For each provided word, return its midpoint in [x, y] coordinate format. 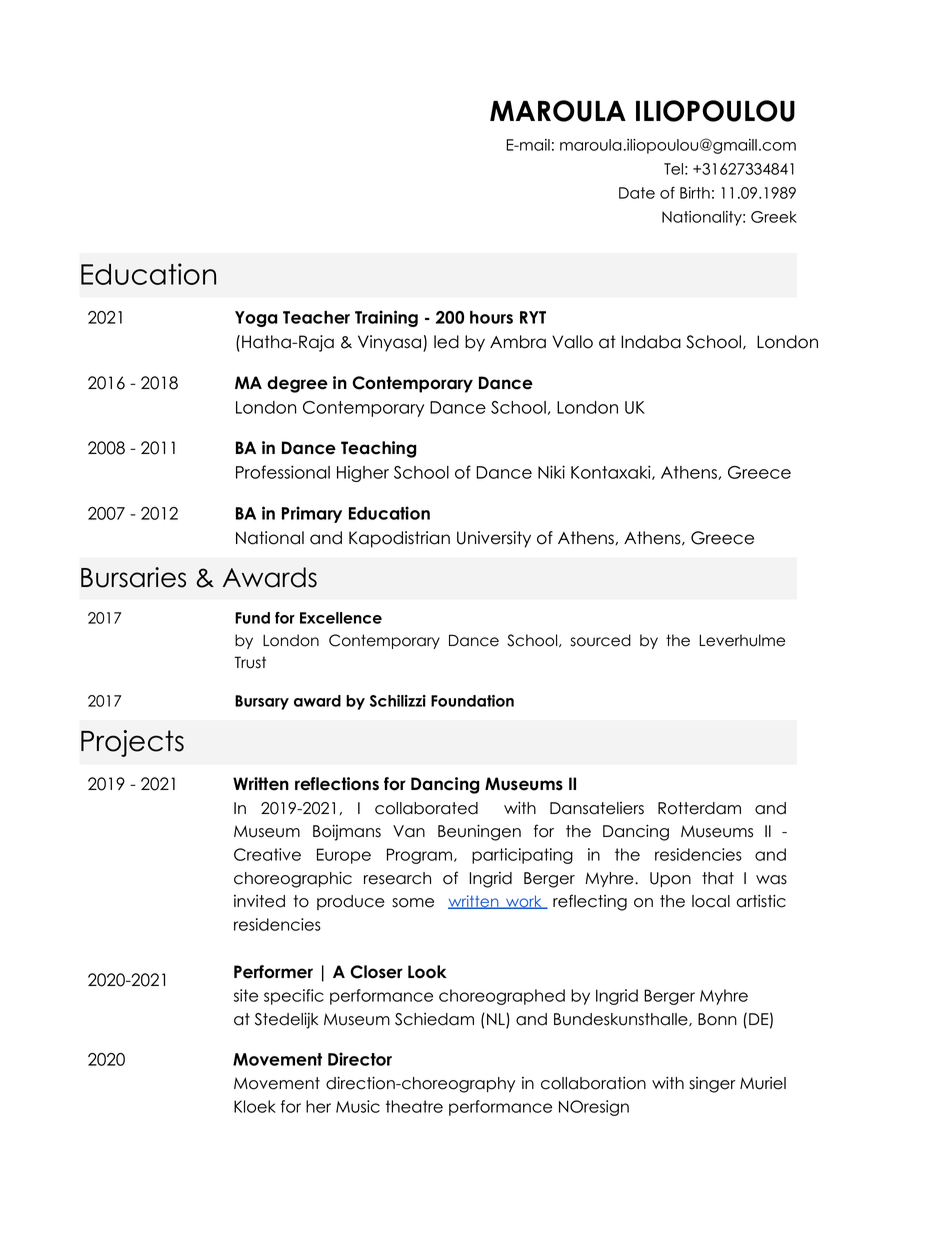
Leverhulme [742, 640]
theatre [414, 1106]
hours [491, 317]
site [246, 995]
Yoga [256, 319]
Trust [250, 662]
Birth [695, 193]
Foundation [472, 701]
